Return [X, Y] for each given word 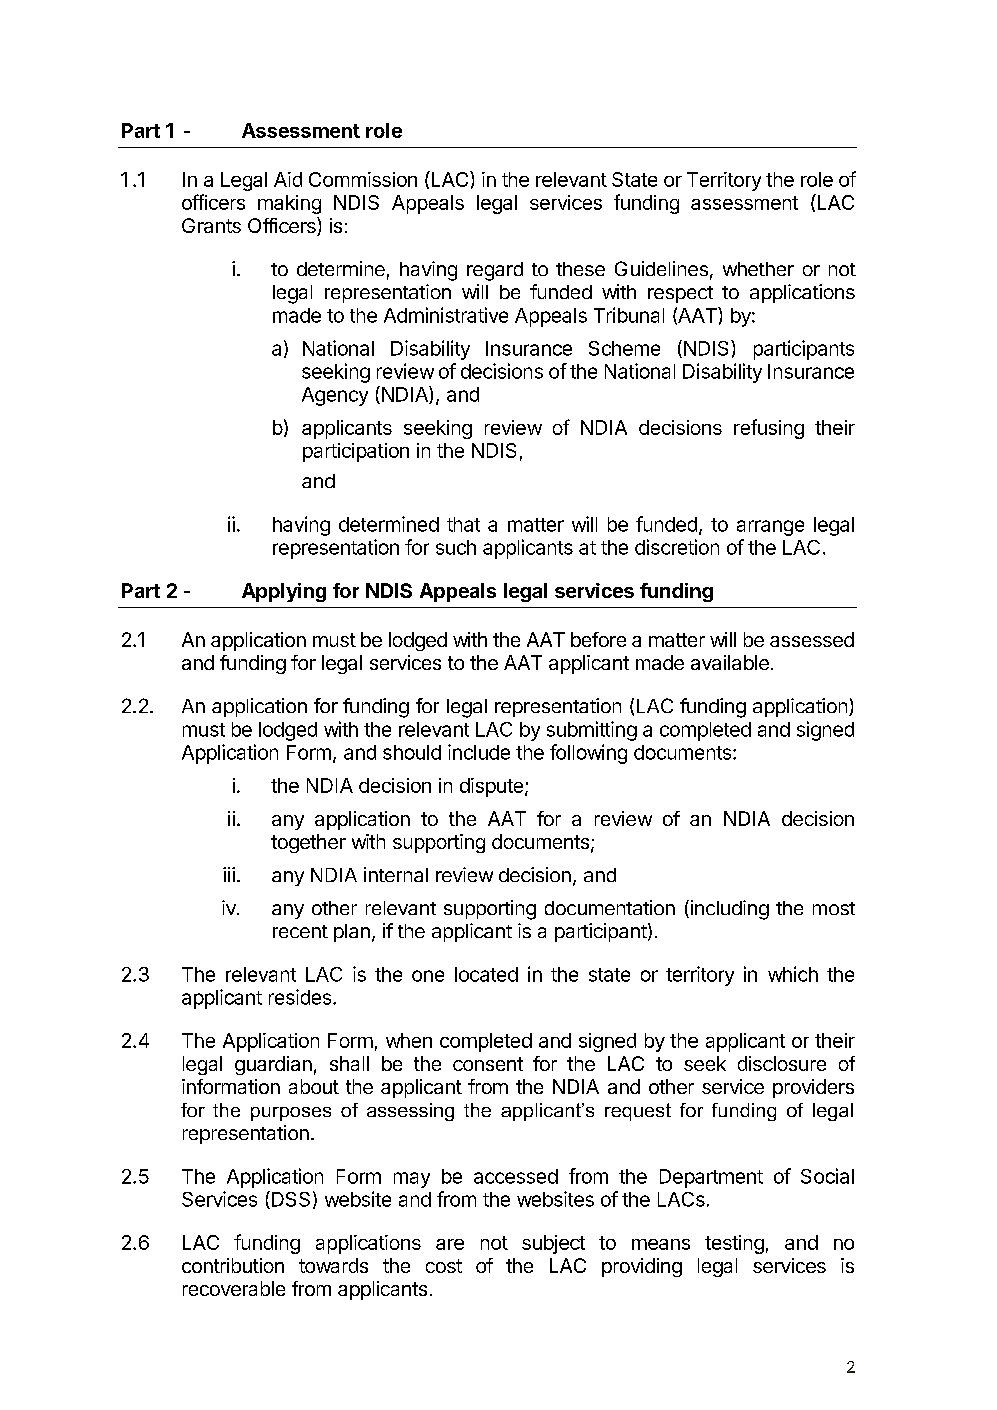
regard [495, 271]
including [728, 910]
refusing [769, 429]
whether [758, 269]
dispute [491, 787]
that [463, 524]
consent [488, 1064]
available [730, 662]
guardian [273, 1065]
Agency [335, 396]
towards [333, 1265]
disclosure [782, 1063]
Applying [284, 592]
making [289, 204]
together [308, 843]
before [598, 639]
